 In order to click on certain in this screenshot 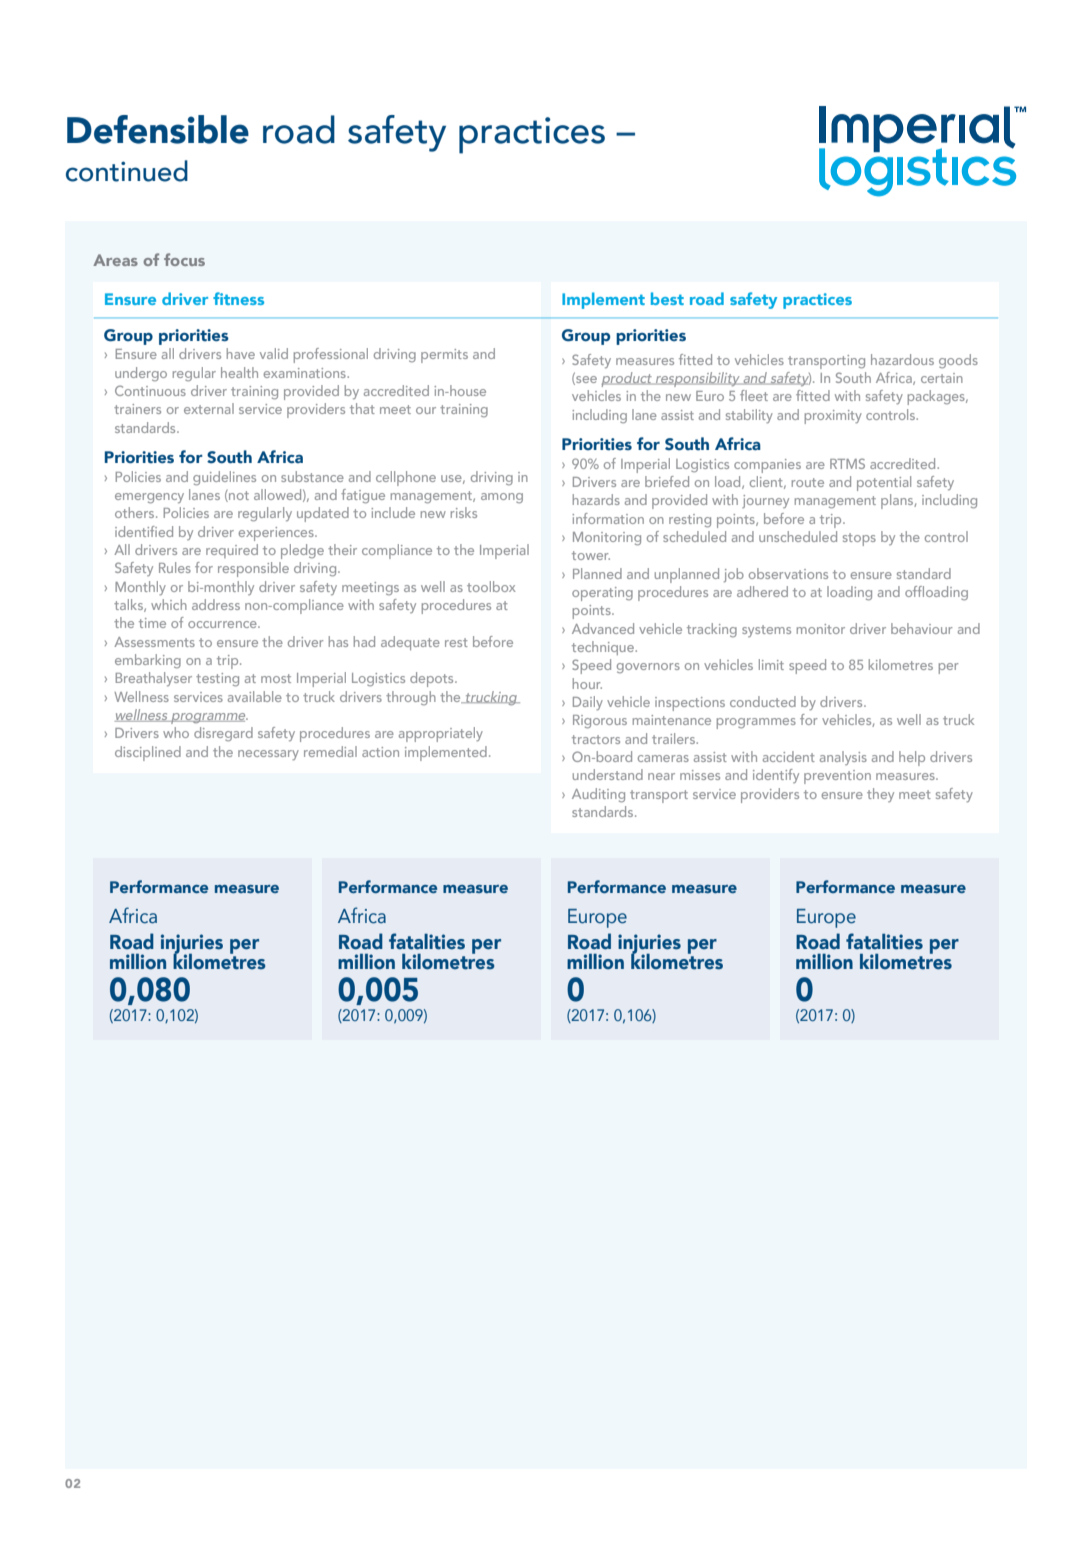, I will do `click(942, 378)`.
